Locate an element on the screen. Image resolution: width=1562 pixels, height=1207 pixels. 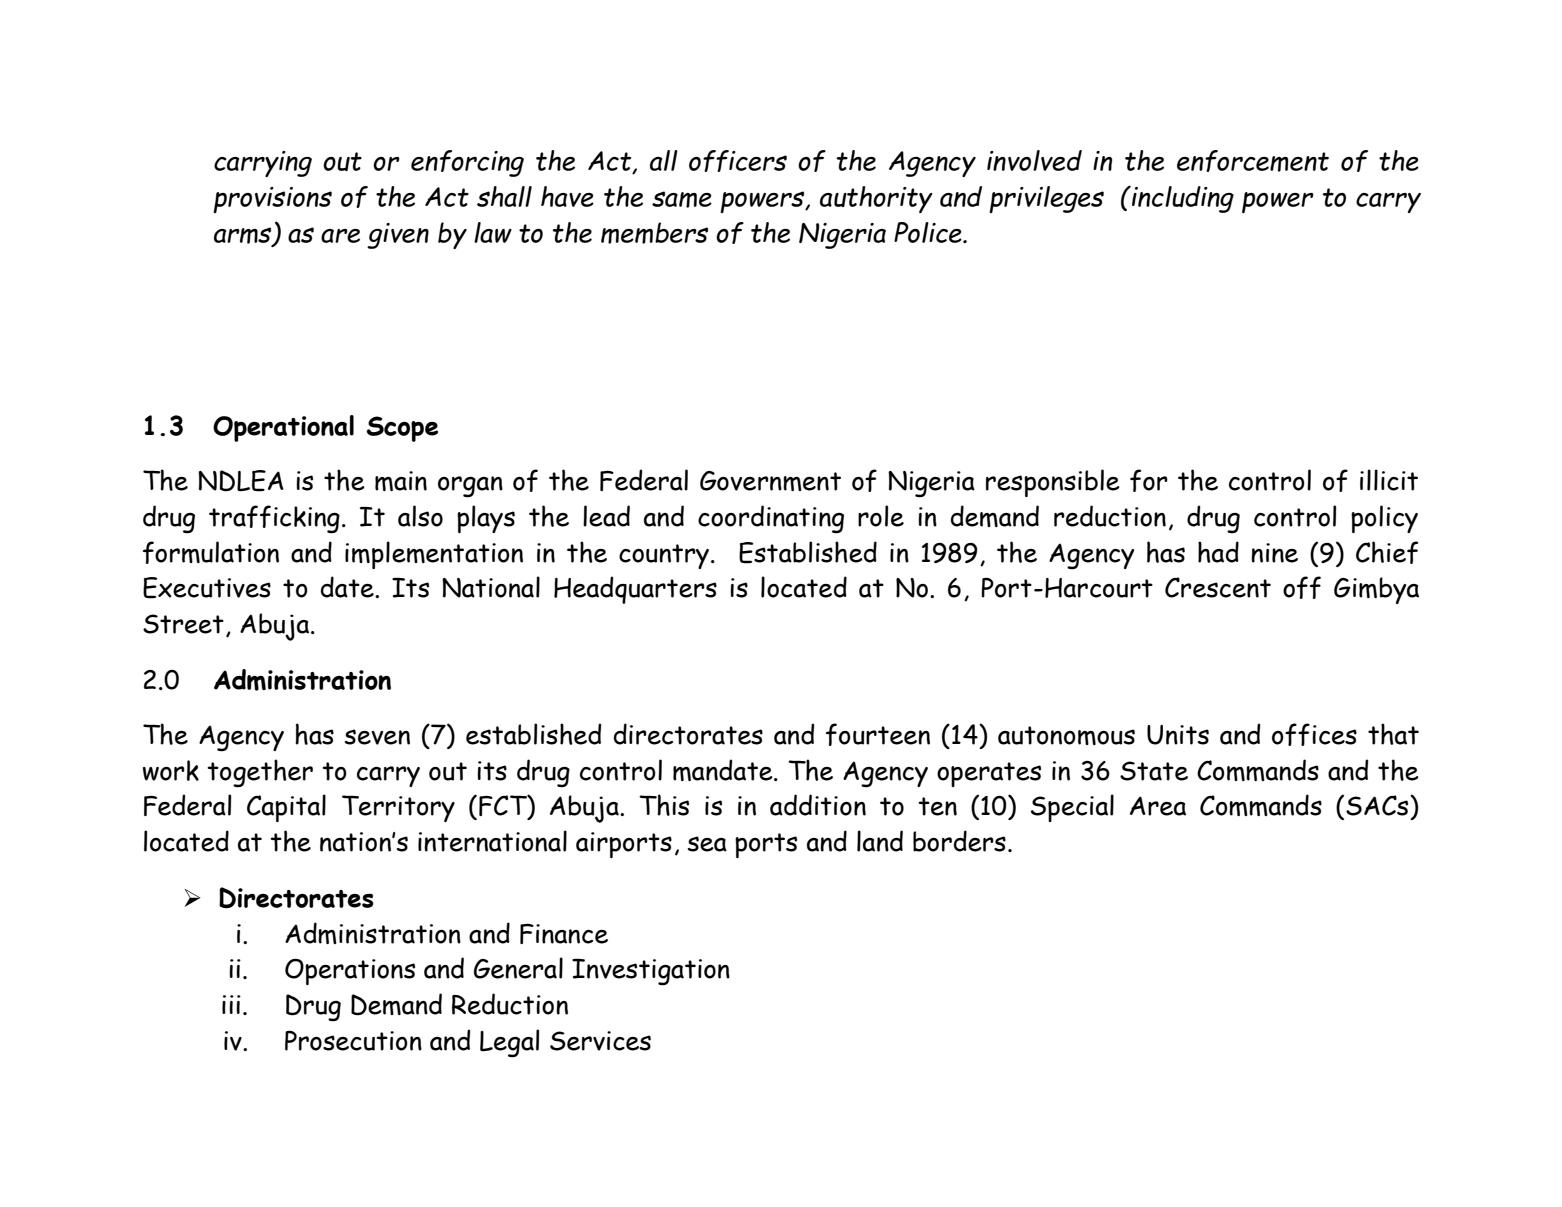
Capital is located at coordinates (286, 808).
